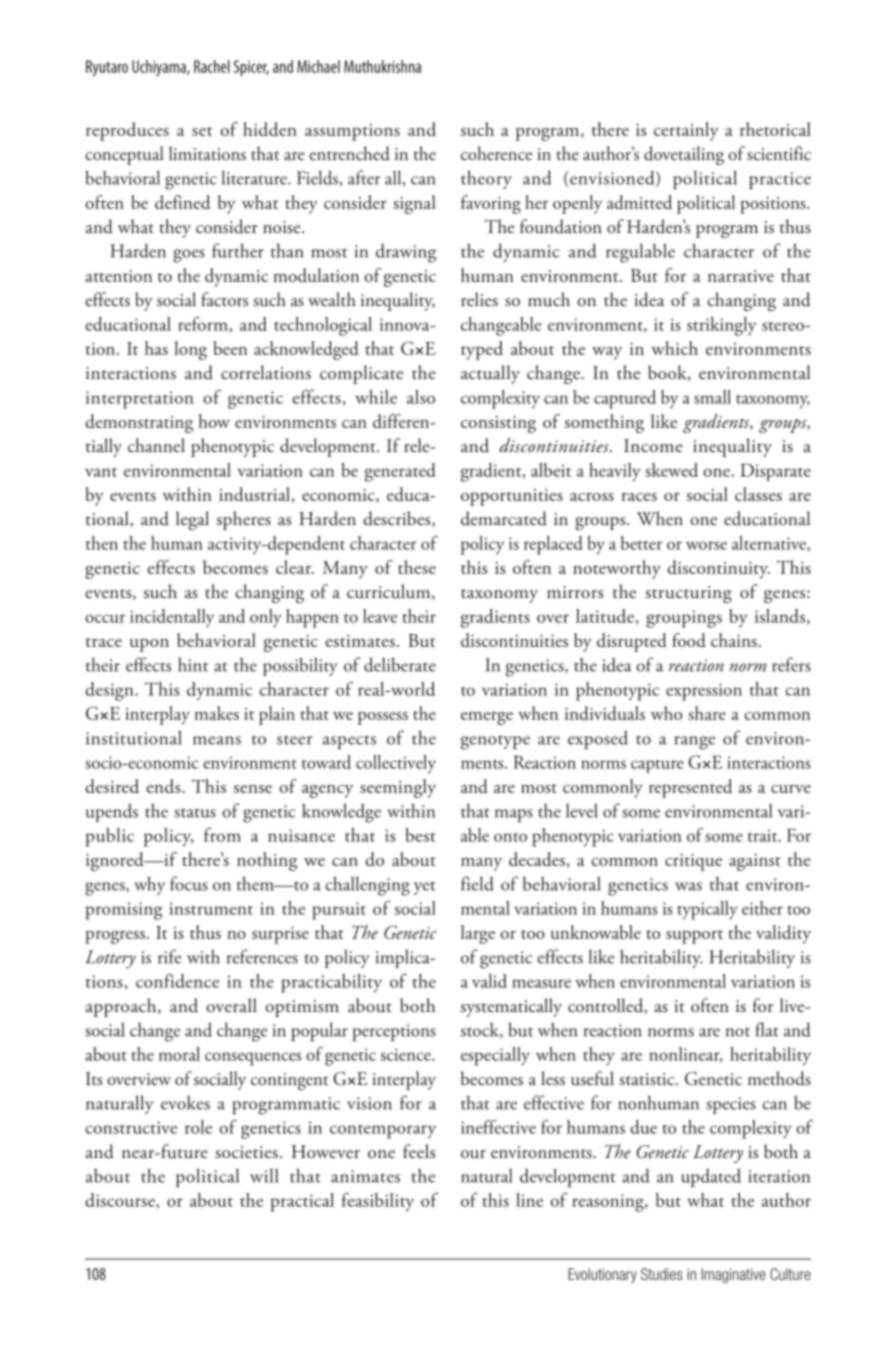 Image resolution: width=896 pixels, height=1345 pixels. I want to click on set, so click(202, 131).
